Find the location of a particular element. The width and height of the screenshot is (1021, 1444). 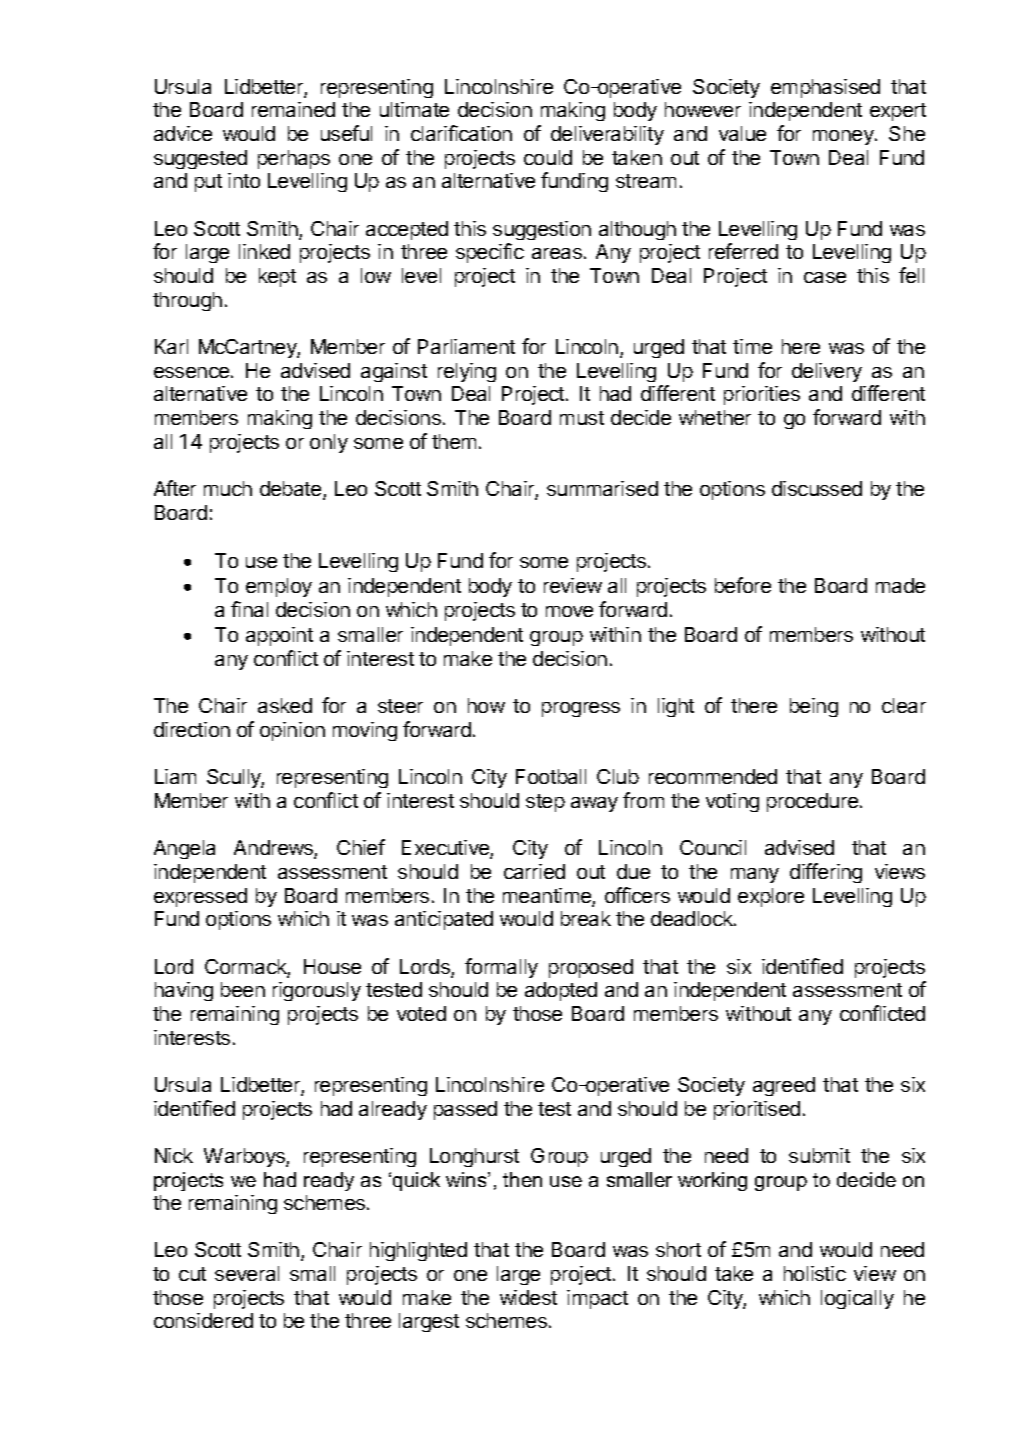

asked is located at coordinates (285, 705).
